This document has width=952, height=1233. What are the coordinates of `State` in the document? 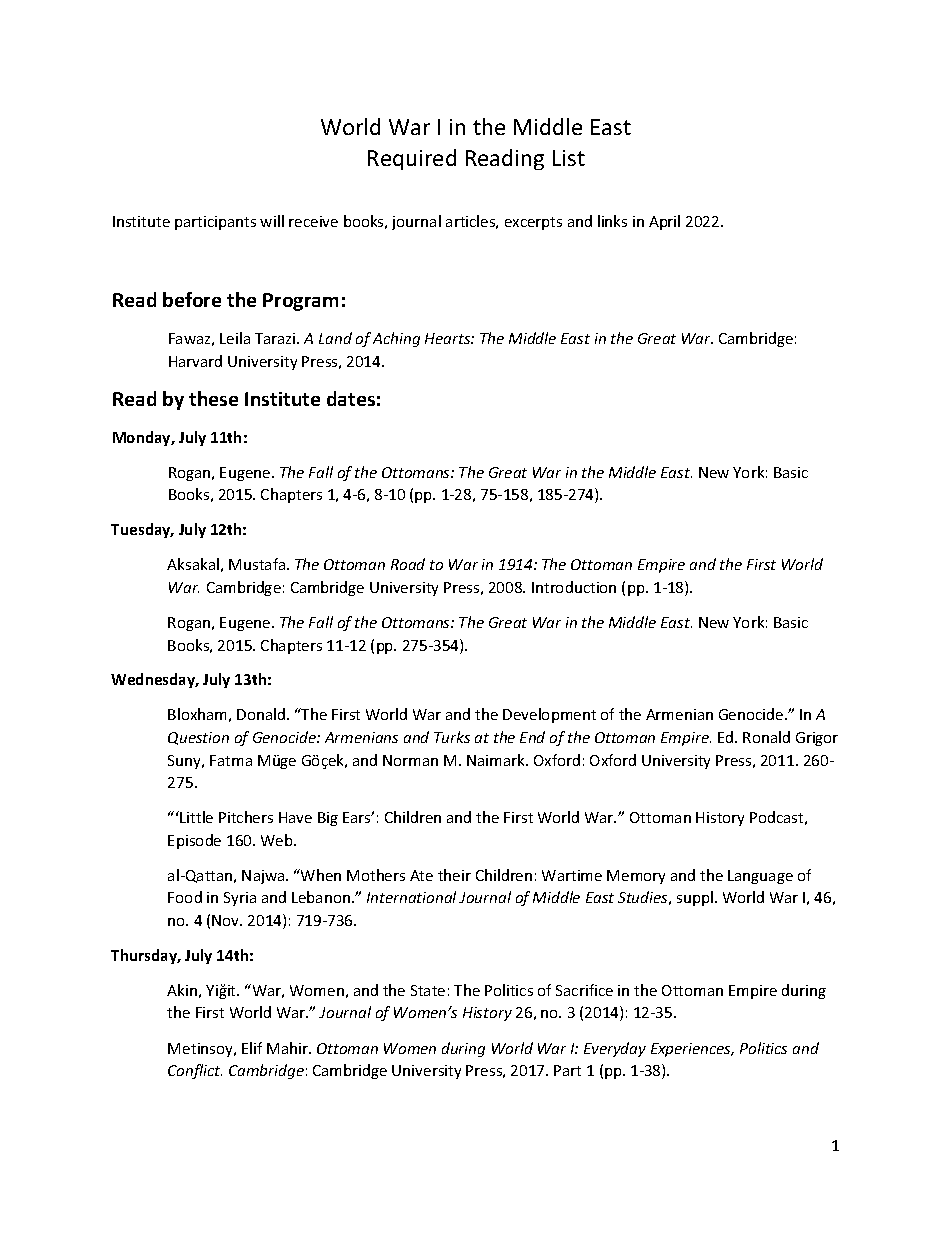 It's located at (428, 990).
